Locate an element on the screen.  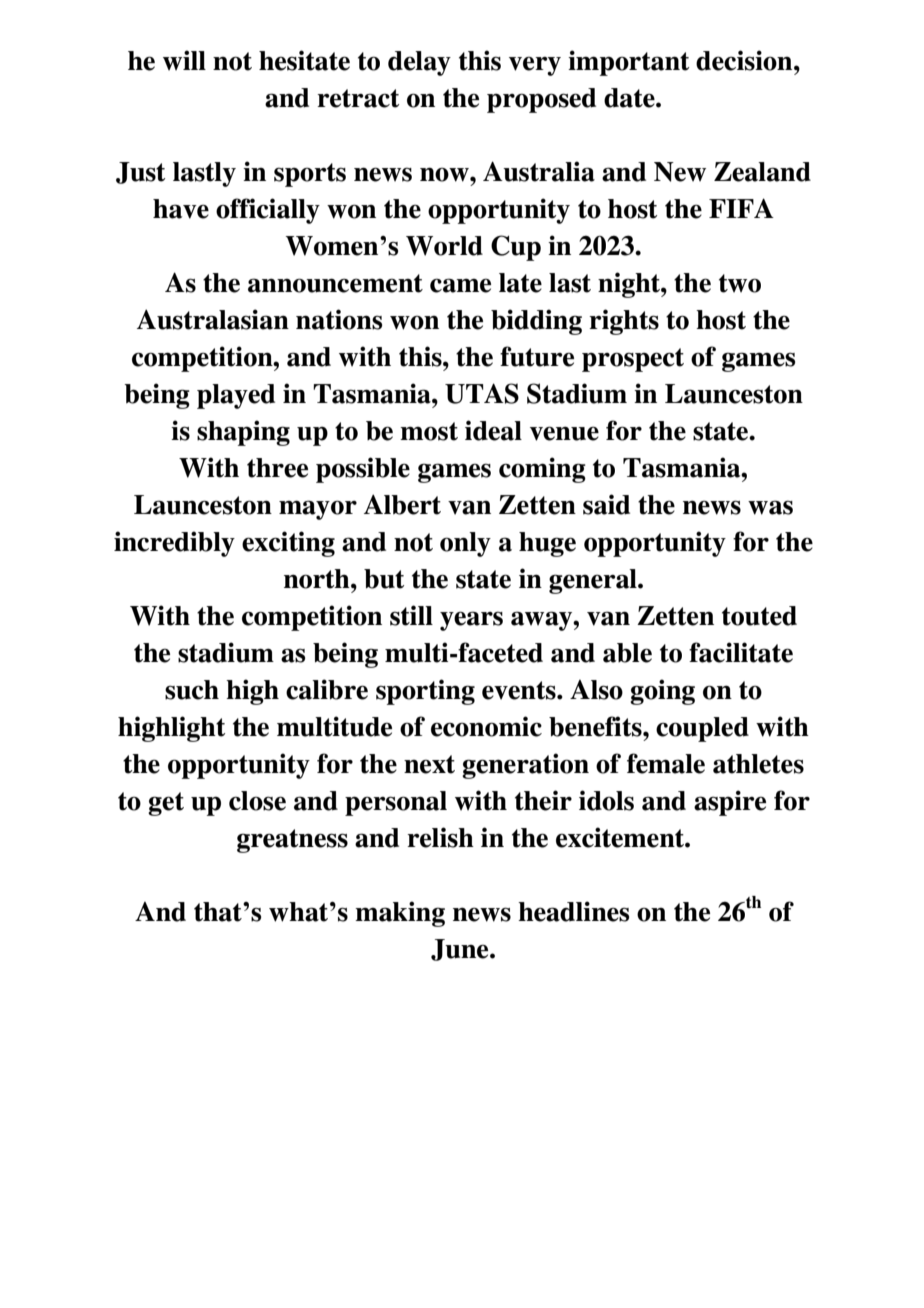
June is located at coordinates (461, 950).
